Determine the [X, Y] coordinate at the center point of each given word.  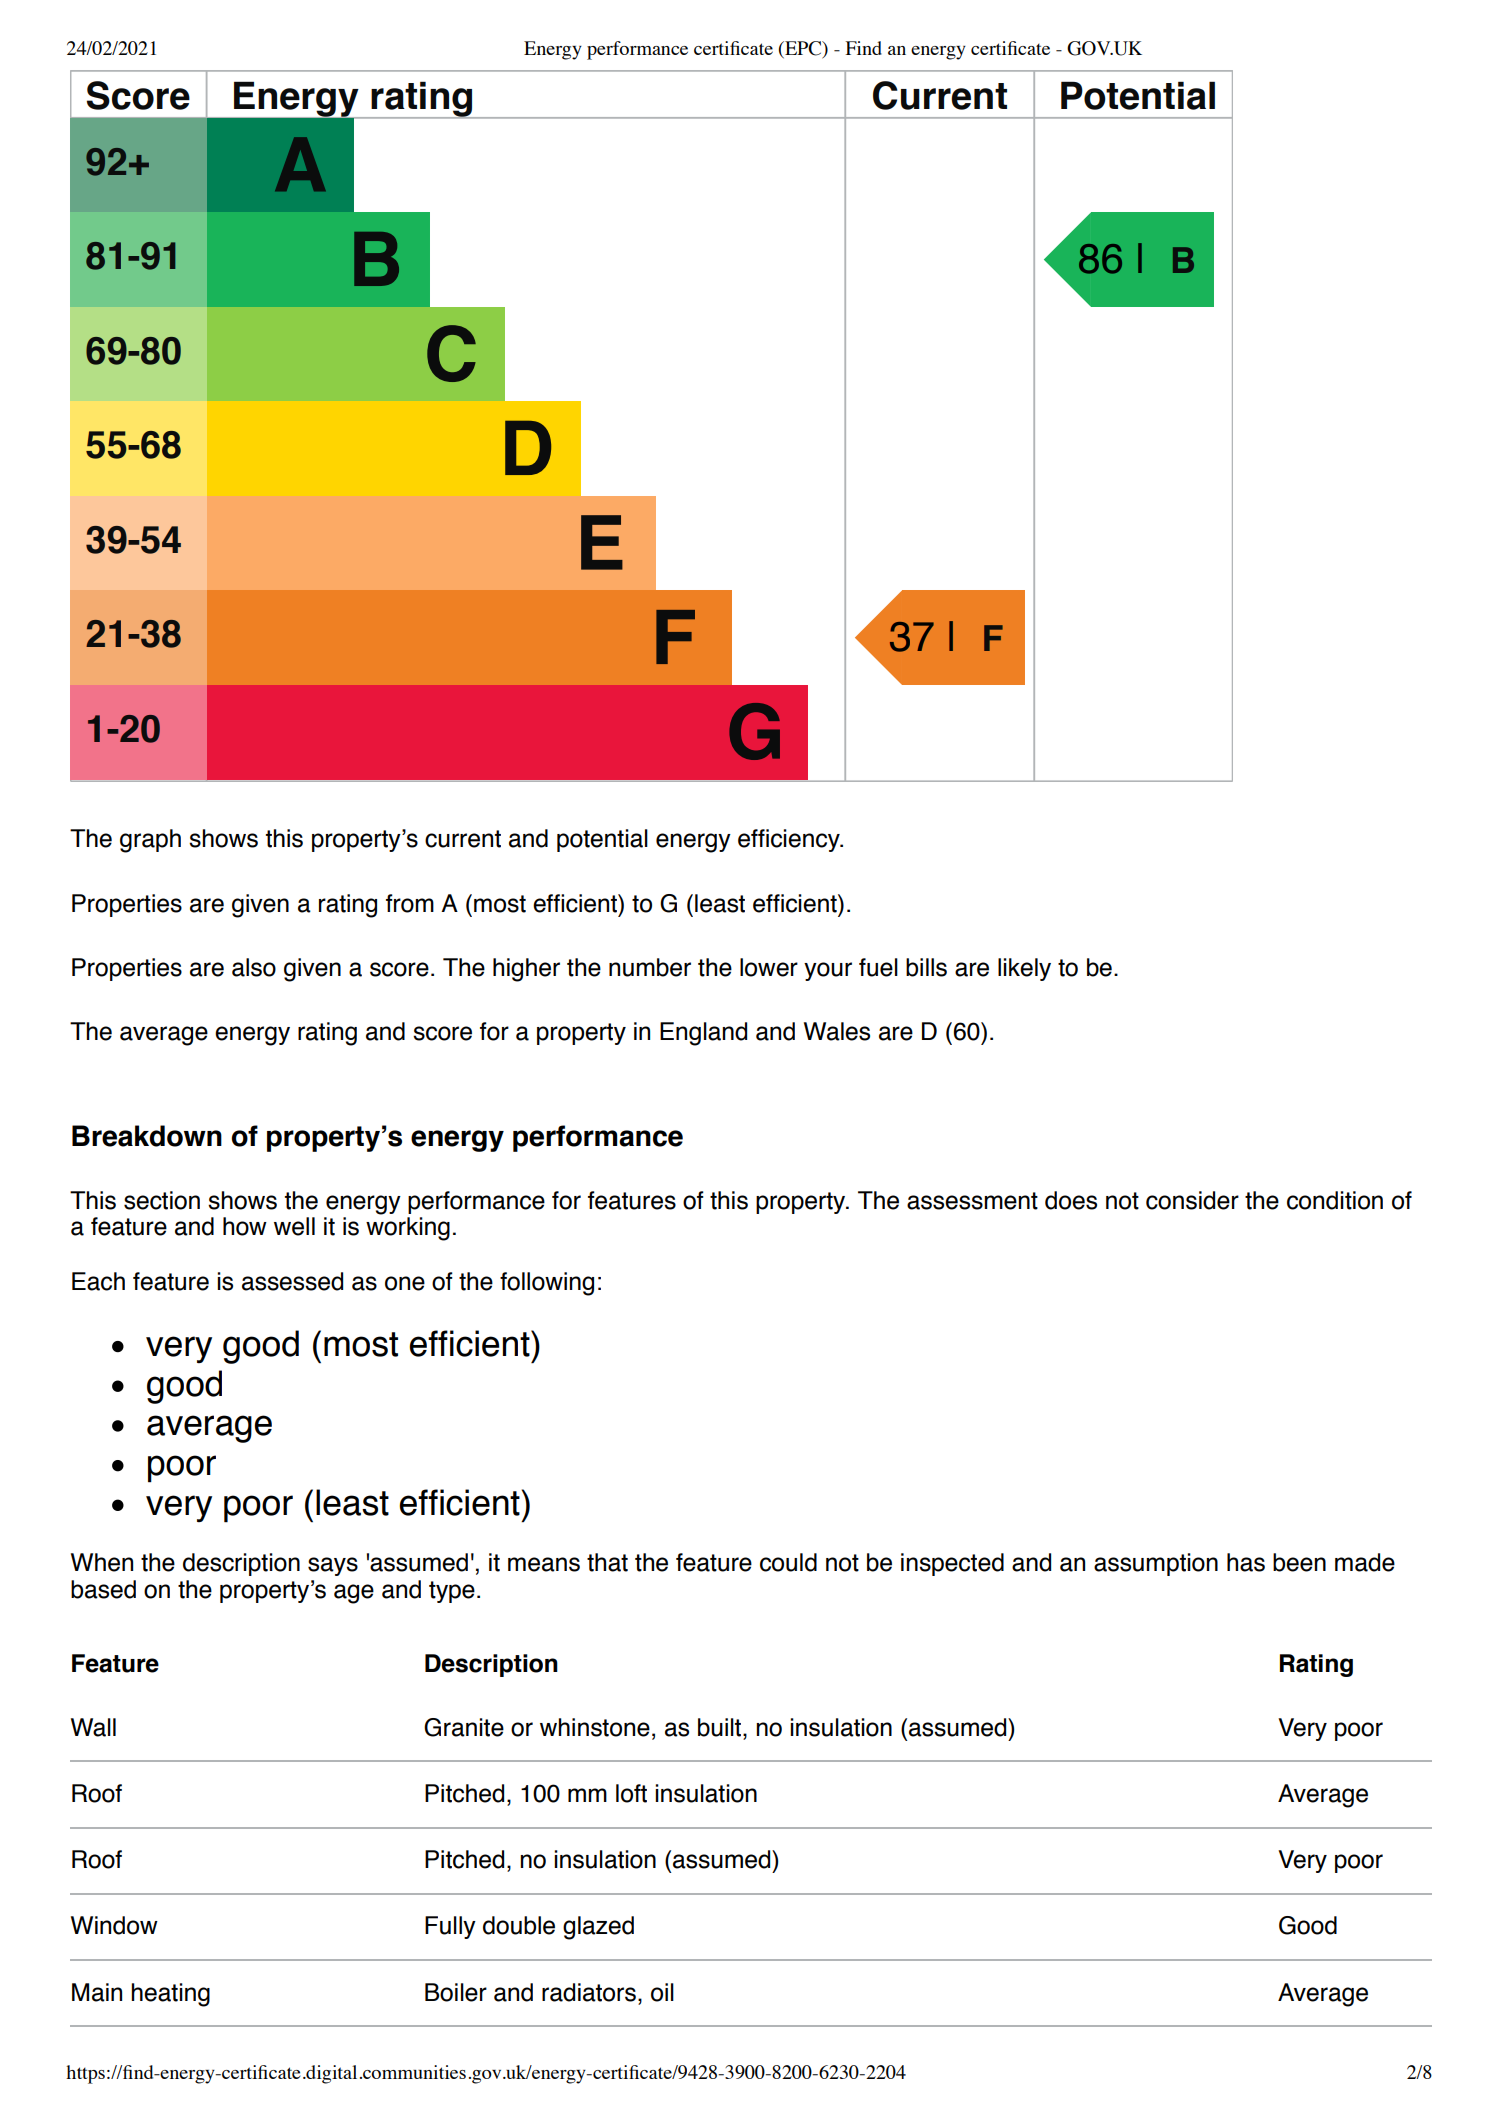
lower [769, 967]
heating [170, 1995]
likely [1024, 969]
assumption [1156, 1564]
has [1246, 1562]
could [788, 1562]
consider [1192, 1200]
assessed [292, 1281]
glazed [598, 1928]
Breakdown [147, 1136]
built [721, 1727]
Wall [93, 1727]
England [703, 1034]
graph [150, 841]
